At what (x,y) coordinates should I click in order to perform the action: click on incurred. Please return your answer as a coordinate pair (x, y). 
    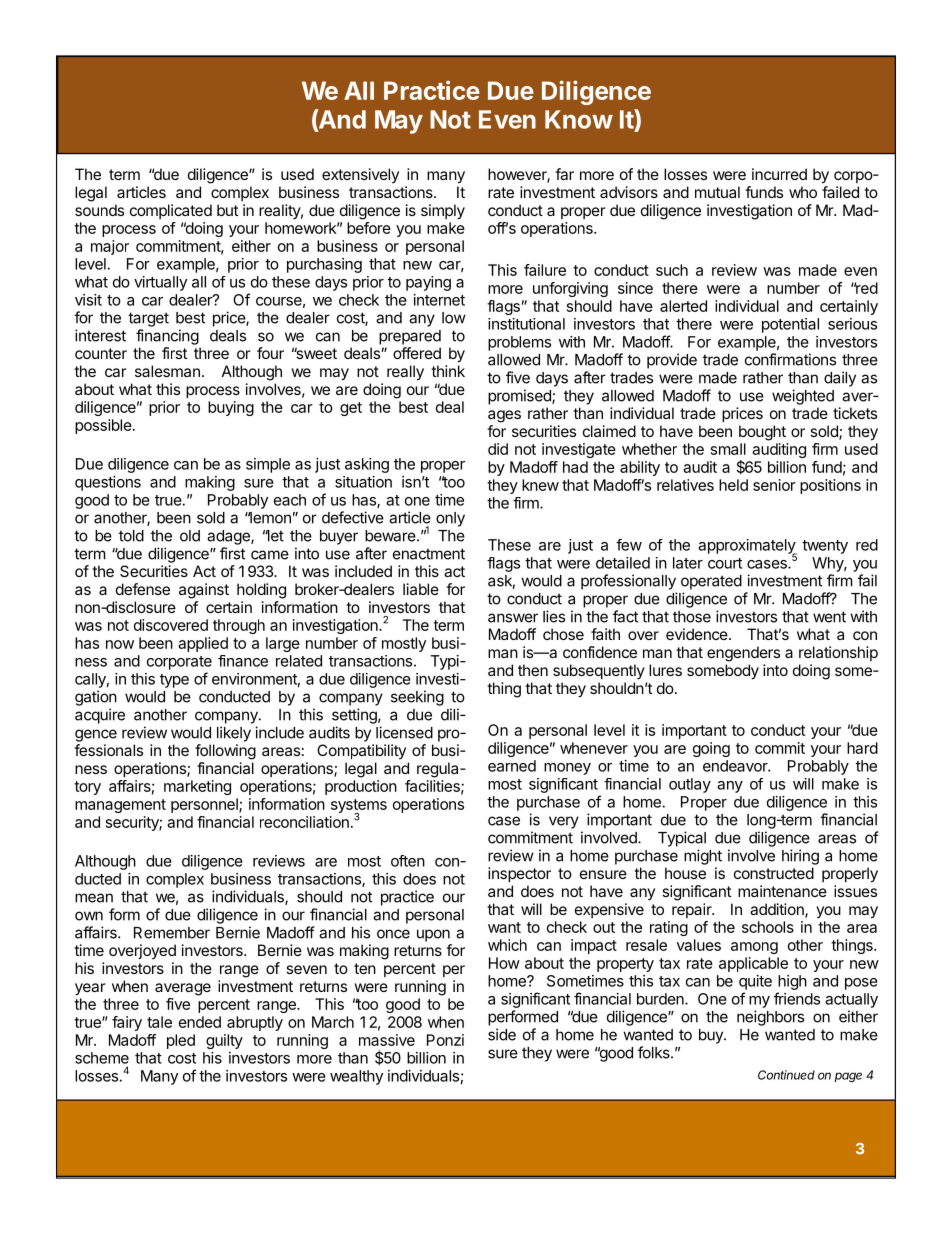
    Looking at the image, I should click on (779, 174).
